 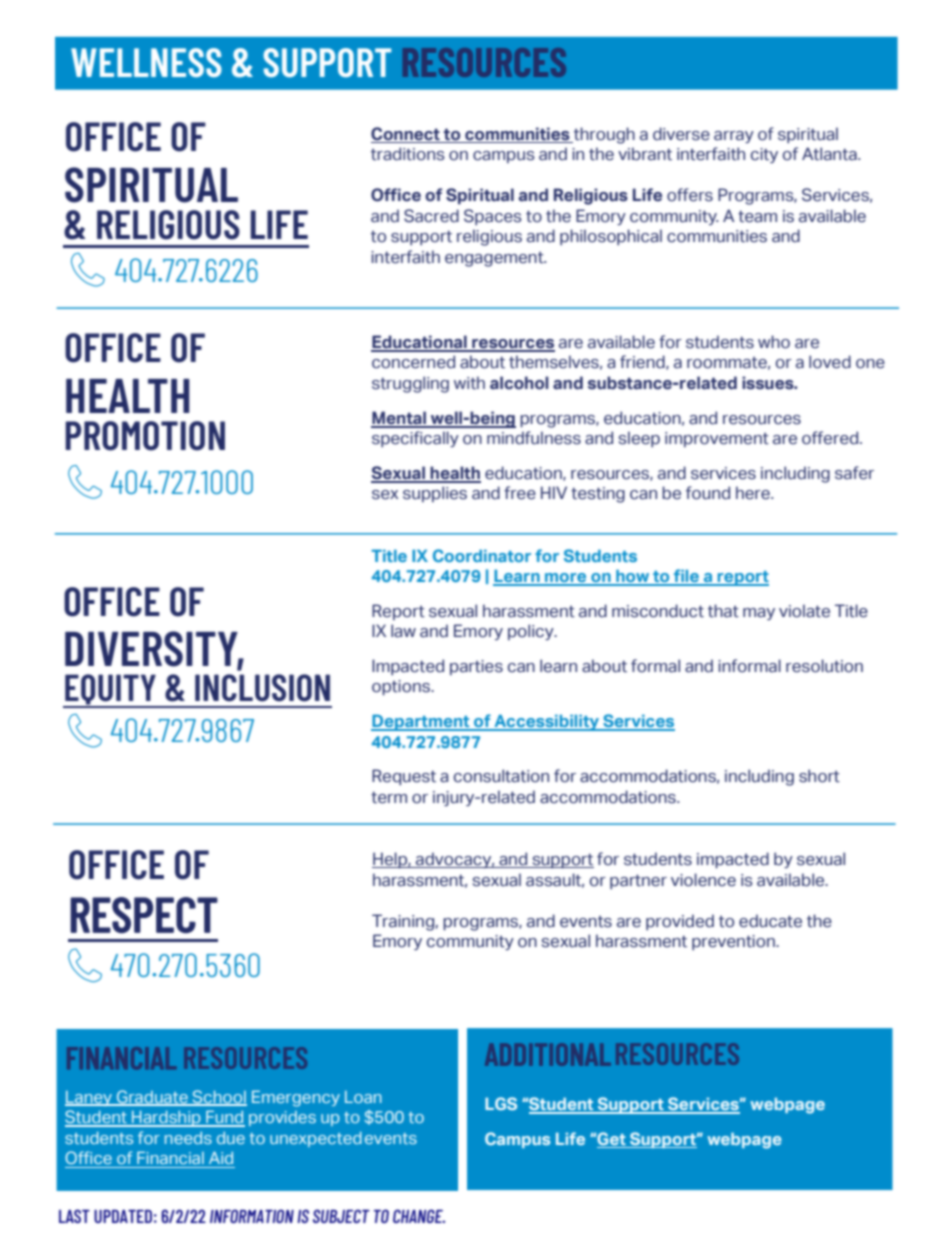 I want to click on PROMOTION, so click(x=145, y=436).
